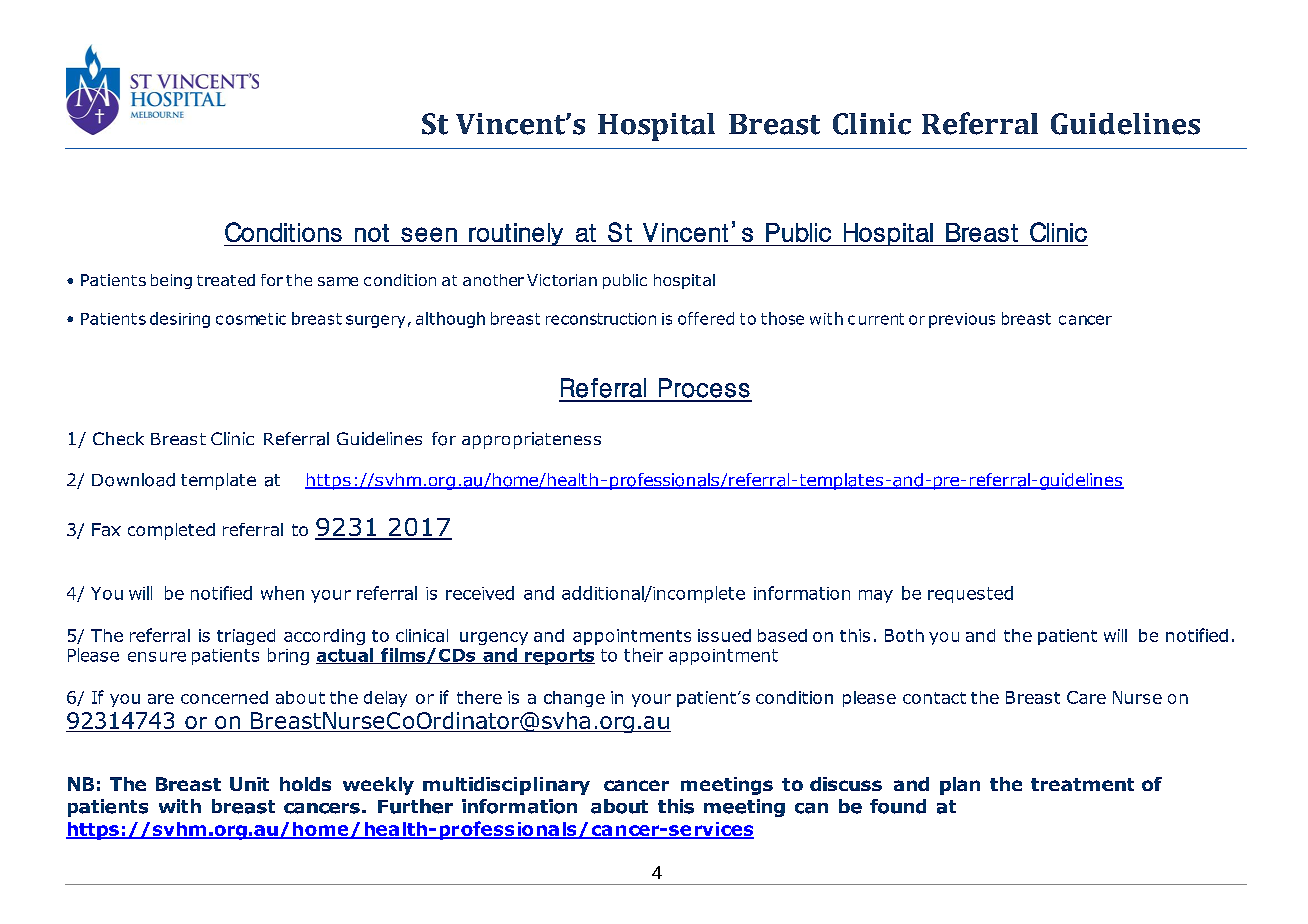 This screenshot has height=924, width=1308. Describe the element at coordinates (118, 438) in the screenshot. I see `Check` at that location.
